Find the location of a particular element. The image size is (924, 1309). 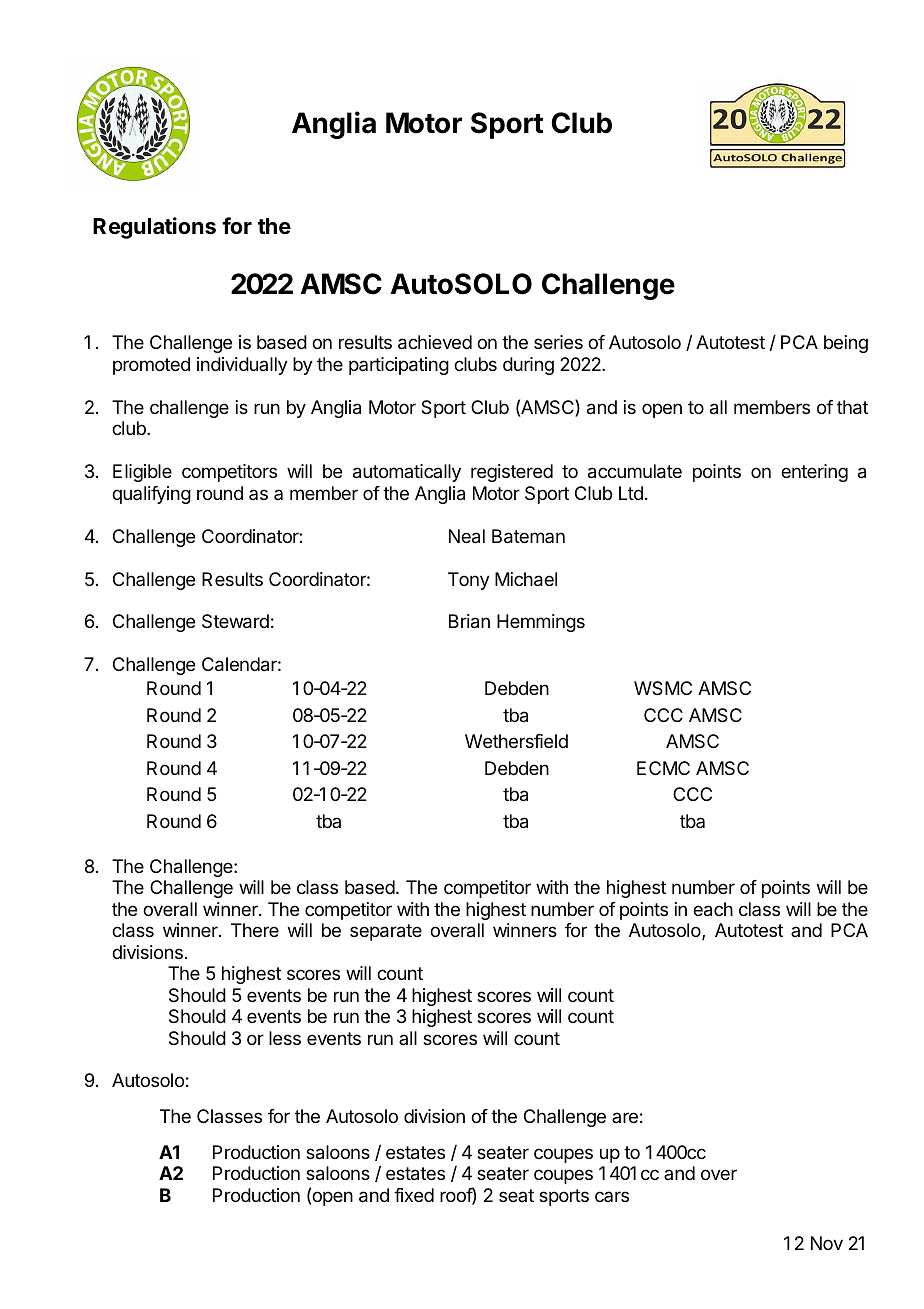

separate is located at coordinates (386, 932).
